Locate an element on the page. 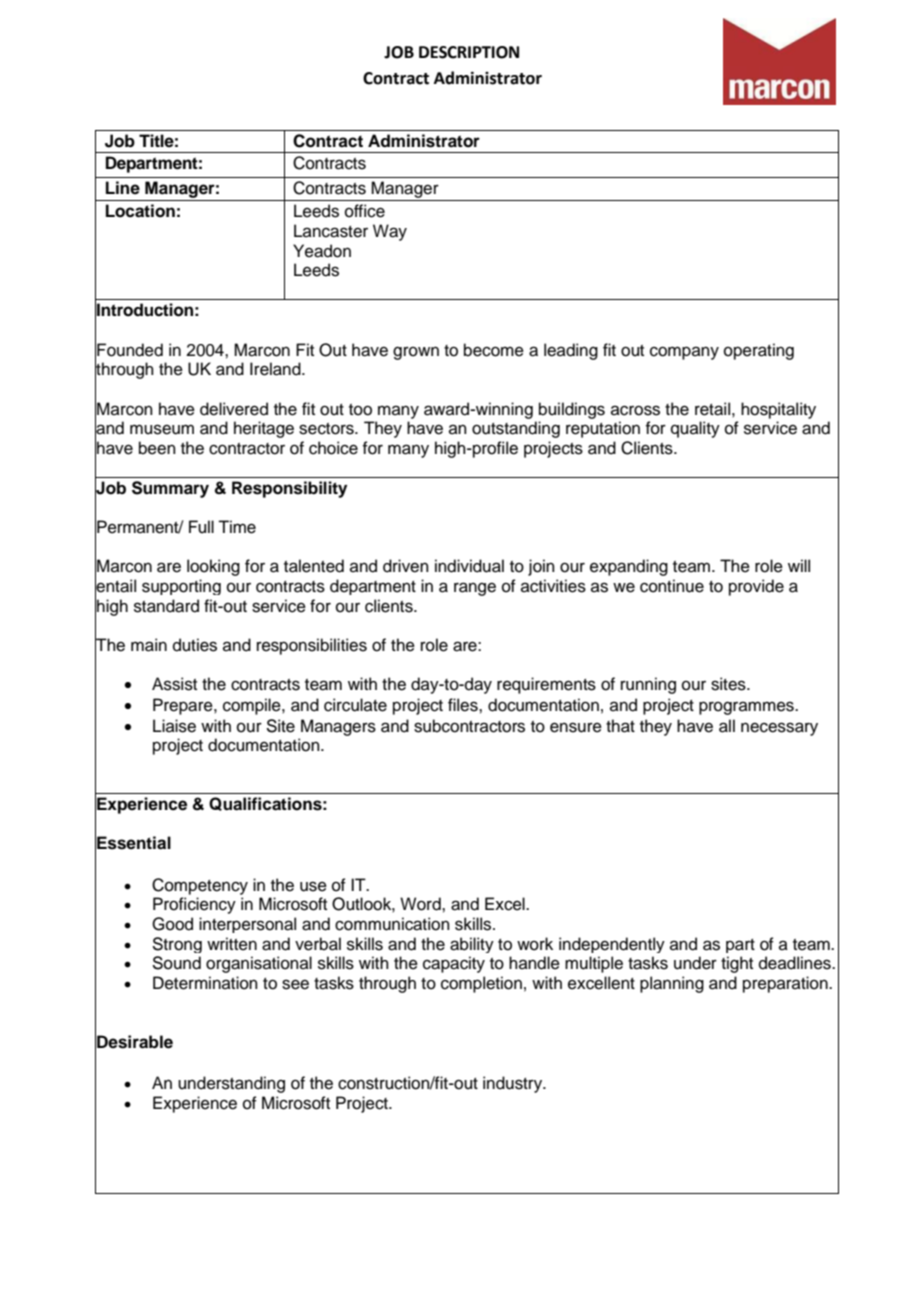 The image size is (924, 1307). Location is located at coordinates (140, 211).
